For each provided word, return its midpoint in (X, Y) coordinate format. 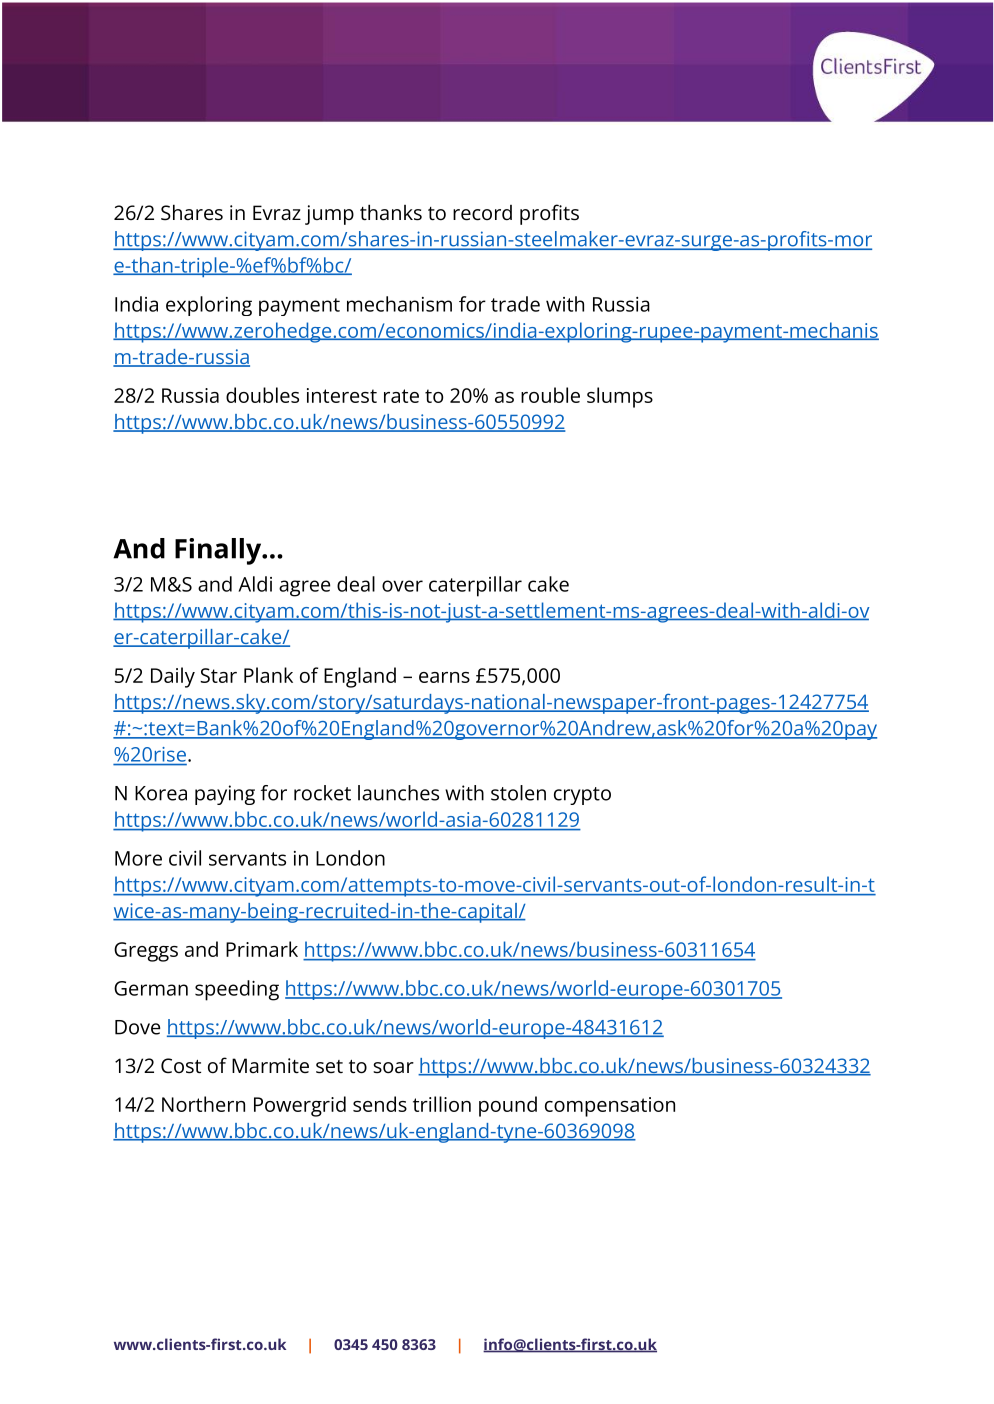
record (482, 213)
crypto (582, 796)
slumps (620, 397)
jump (329, 215)
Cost (181, 1066)
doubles (262, 395)
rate (401, 396)
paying (225, 795)
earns (444, 677)
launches (398, 793)
